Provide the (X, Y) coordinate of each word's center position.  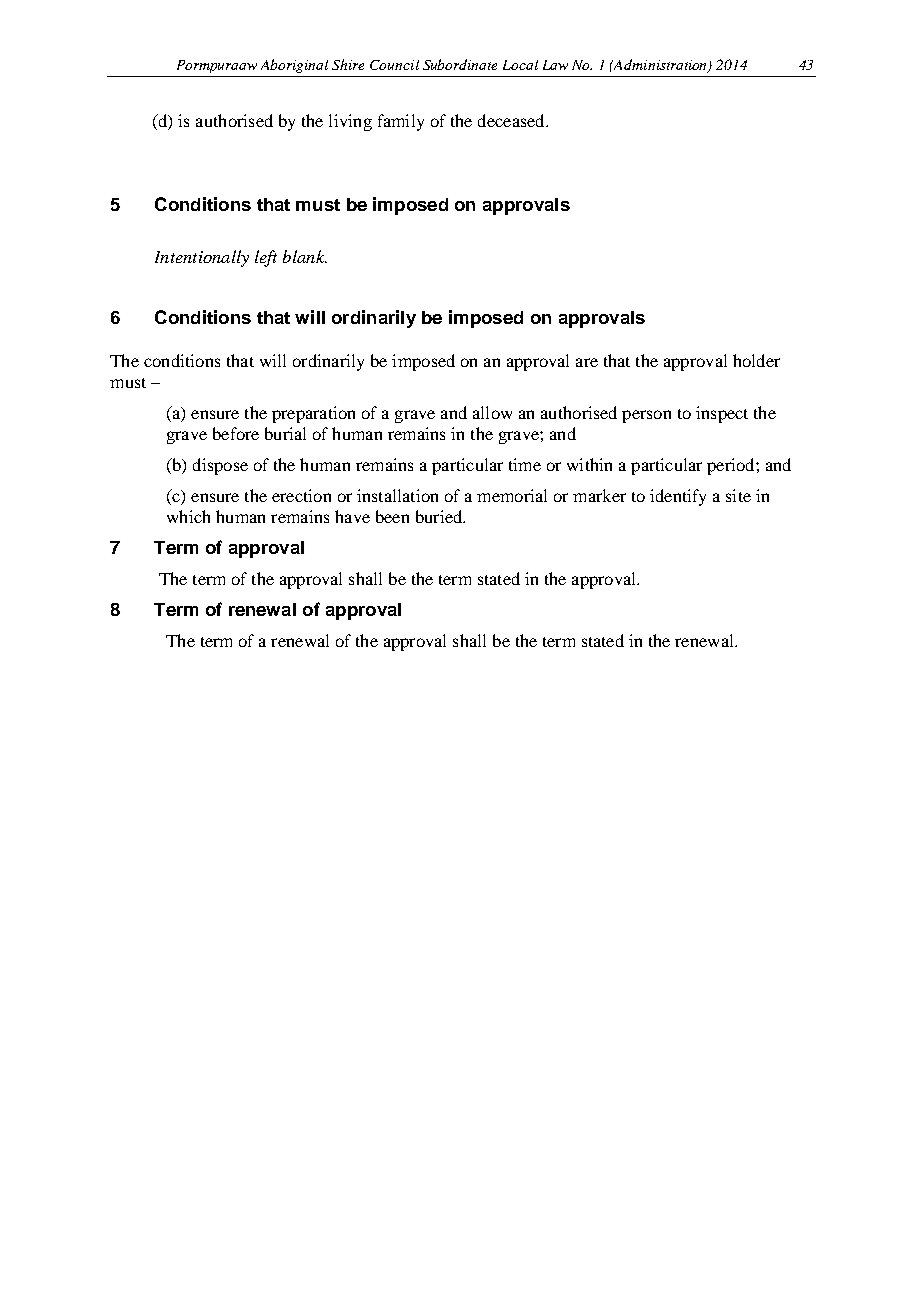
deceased (512, 120)
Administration (661, 65)
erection (301, 495)
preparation (313, 414)
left (266, 258)
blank (305, 256)
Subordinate (460, 64)
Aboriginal (294, 66)
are (587, 362)
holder (756, 360)
